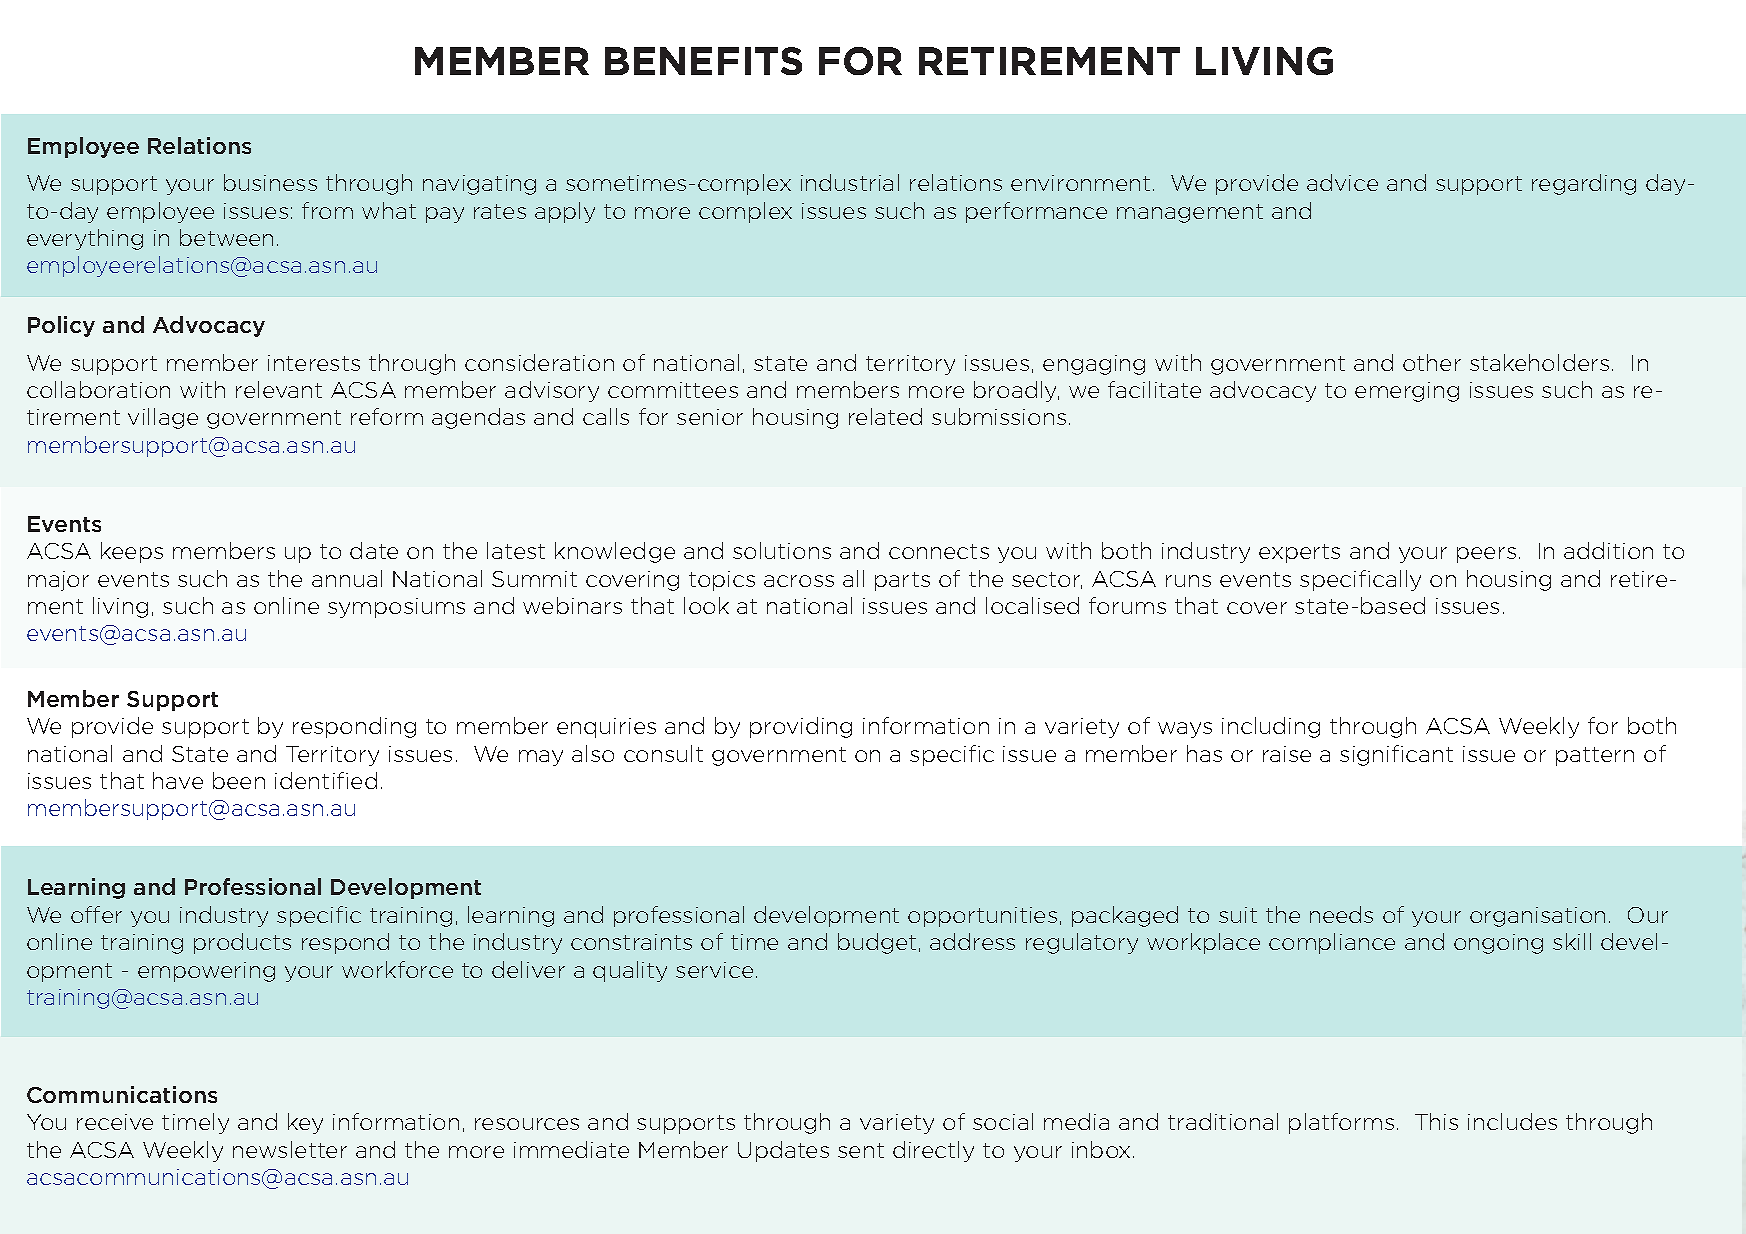 The width and height of the image is (1746, 1234). What do you see at coordinates (1432, 362) in the image?
I see `other` at bounding box center [1432, 362].
